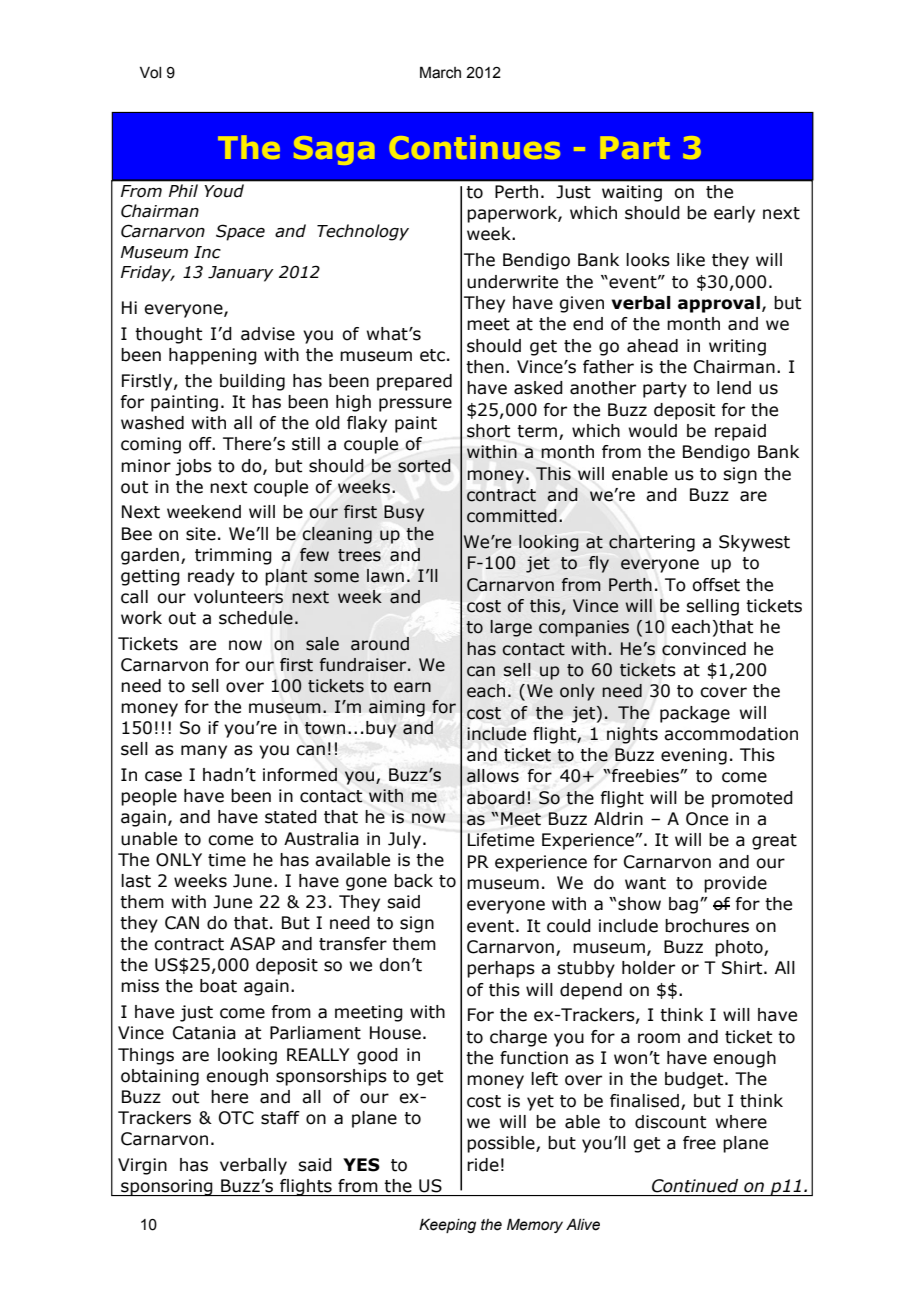  Describe the element at coordinates (740, 432) in the screenshot. I see `repaid` at that location.
